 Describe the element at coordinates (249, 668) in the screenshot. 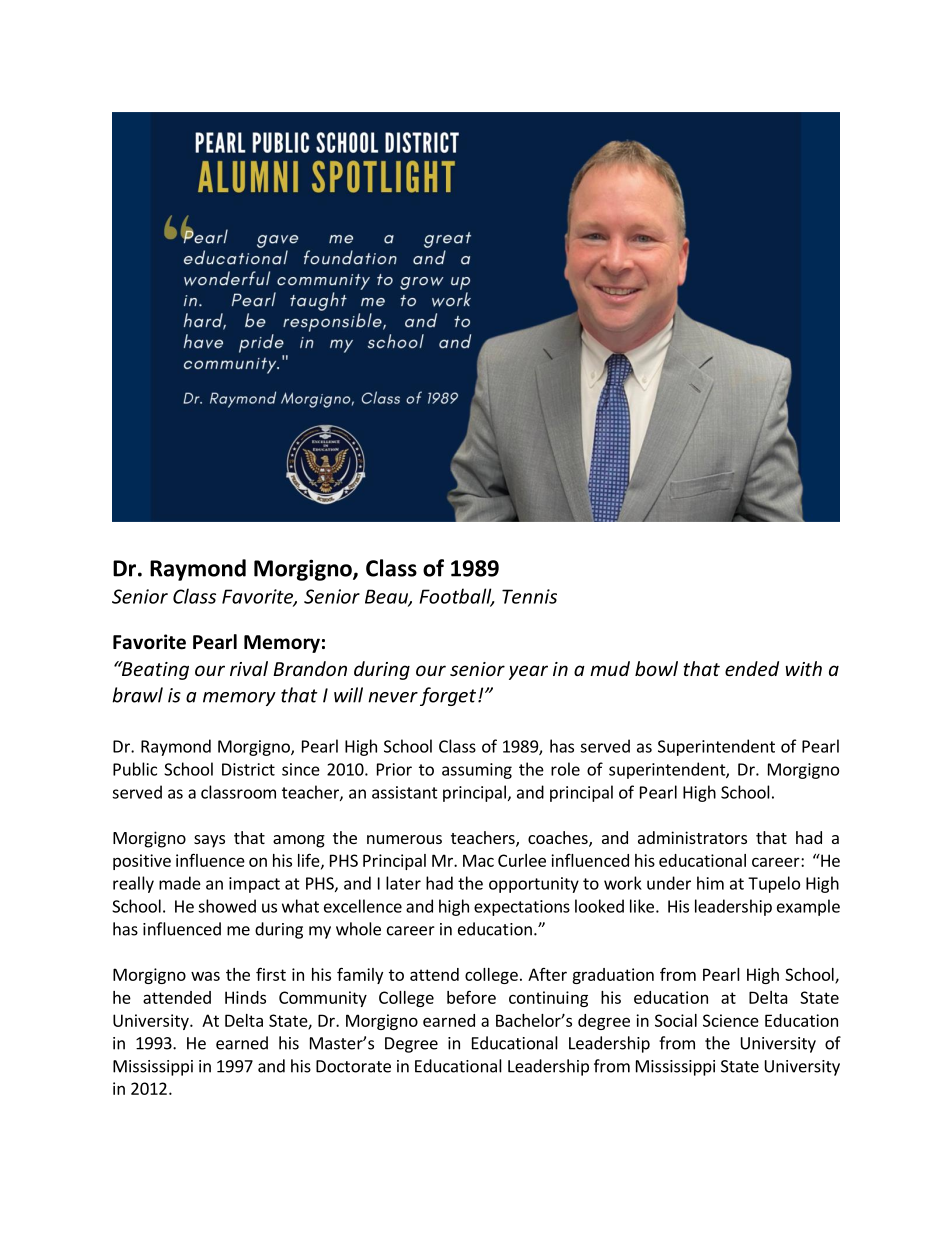

I see `rival` at that location.
